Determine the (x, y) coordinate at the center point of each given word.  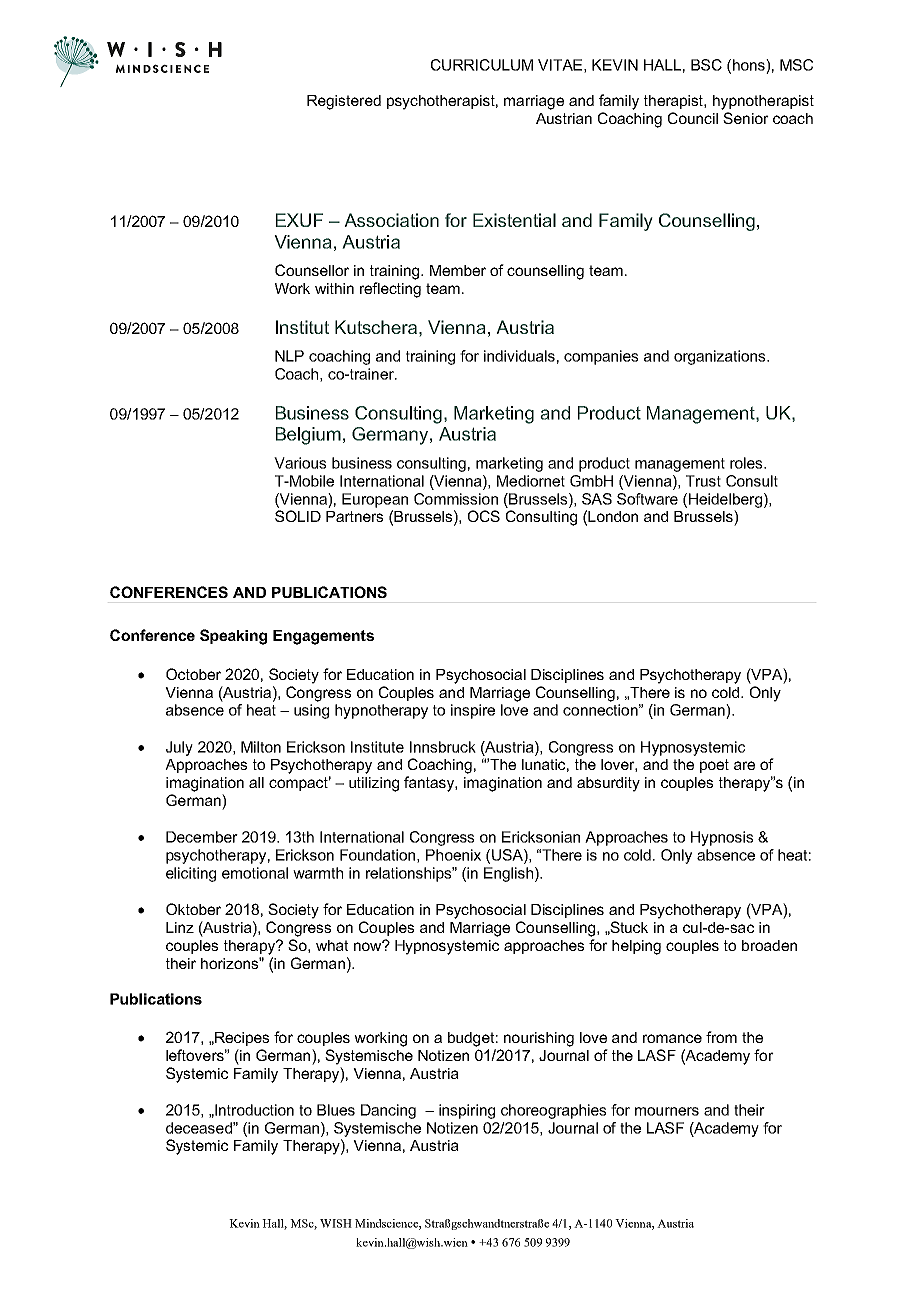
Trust (703, 481)
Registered (344, 102)
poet (714, 766)
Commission (456, 499)
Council (693, 118)
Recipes (241, 1039)
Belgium (308, 436)
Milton (261, 747)
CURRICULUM (482, 65)
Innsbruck (443, 747)
